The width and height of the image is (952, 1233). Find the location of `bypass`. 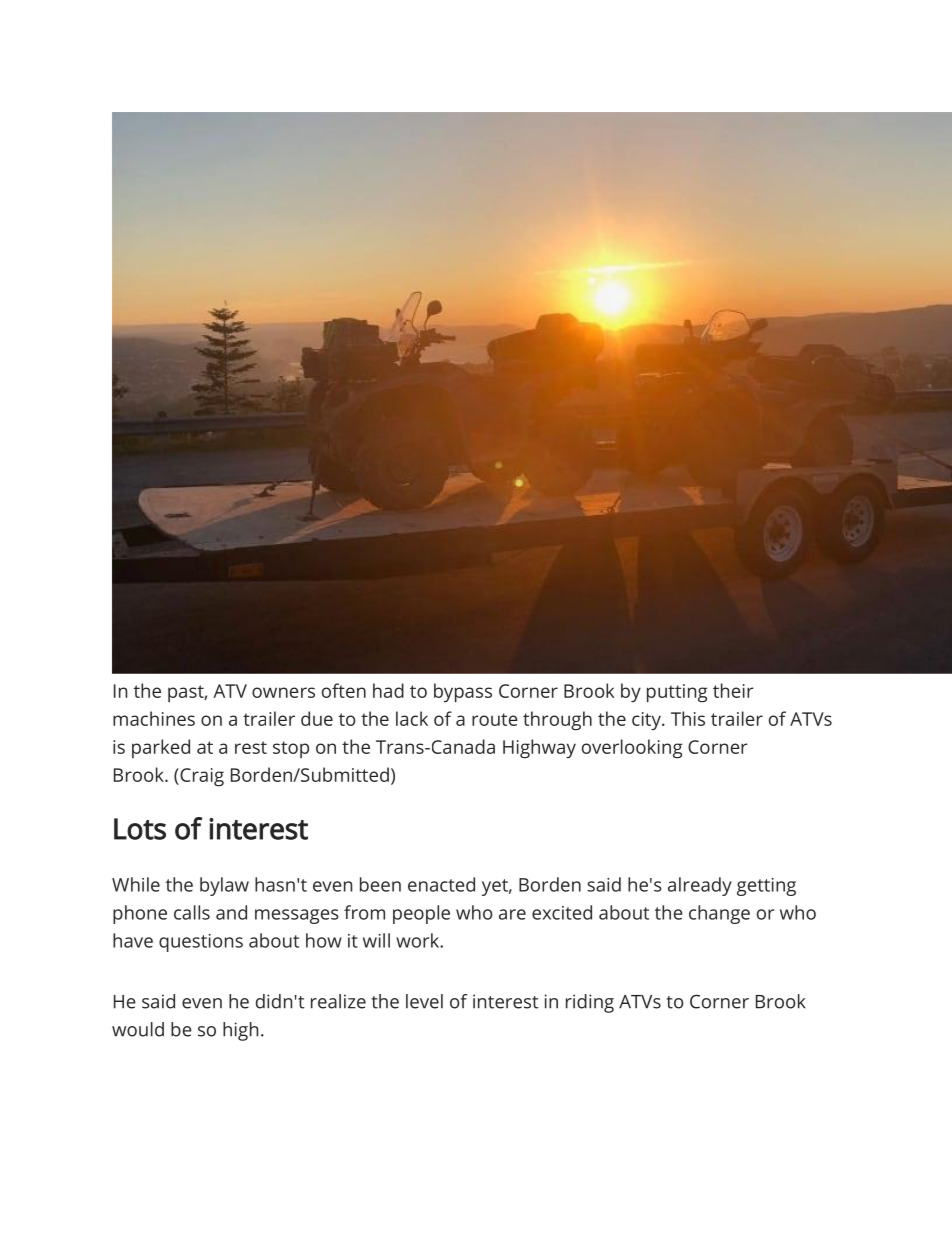

bypass is located at coordinates (463, 693).
